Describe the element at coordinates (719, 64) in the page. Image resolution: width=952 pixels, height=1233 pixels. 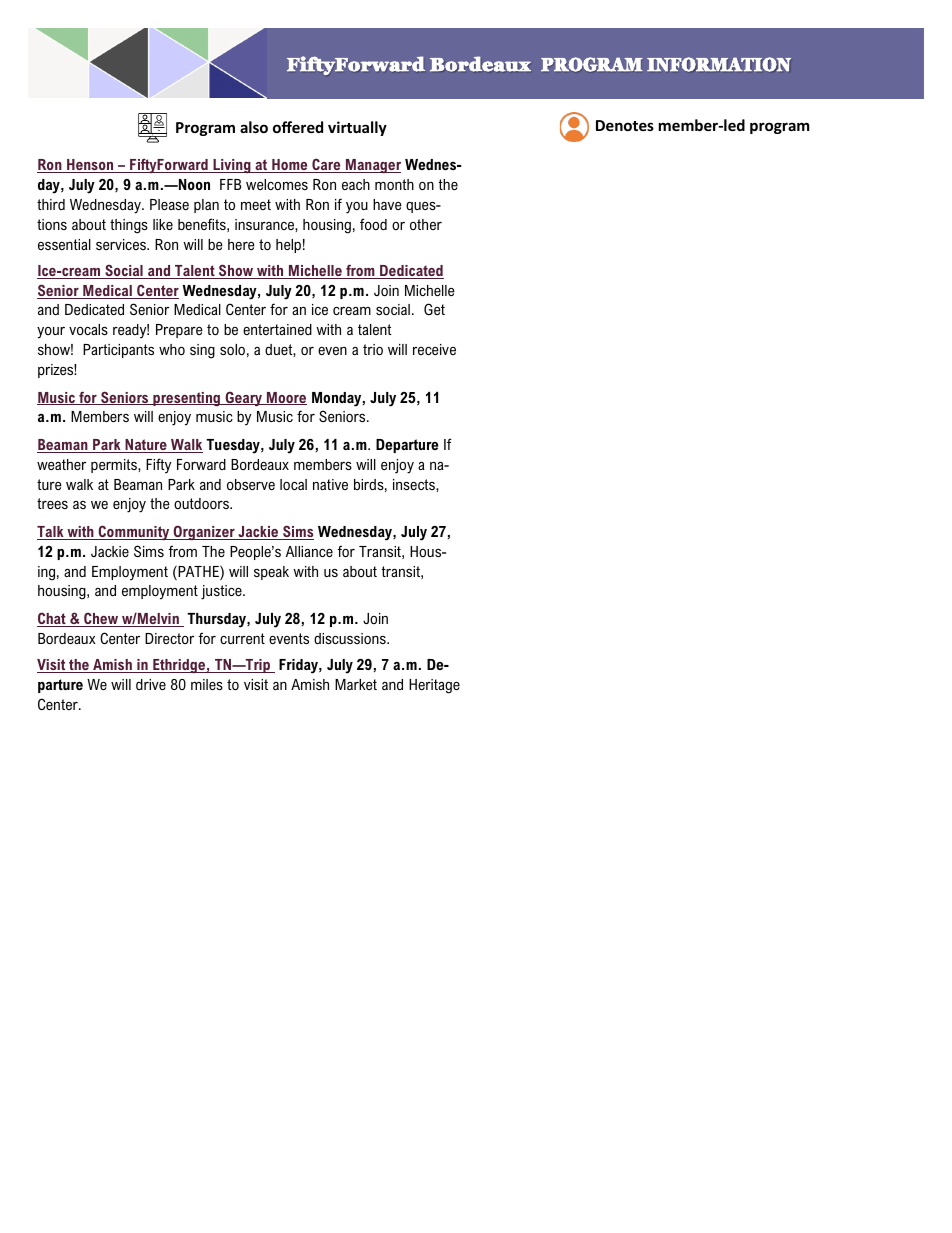
I see `INFORMATION` at that location.
